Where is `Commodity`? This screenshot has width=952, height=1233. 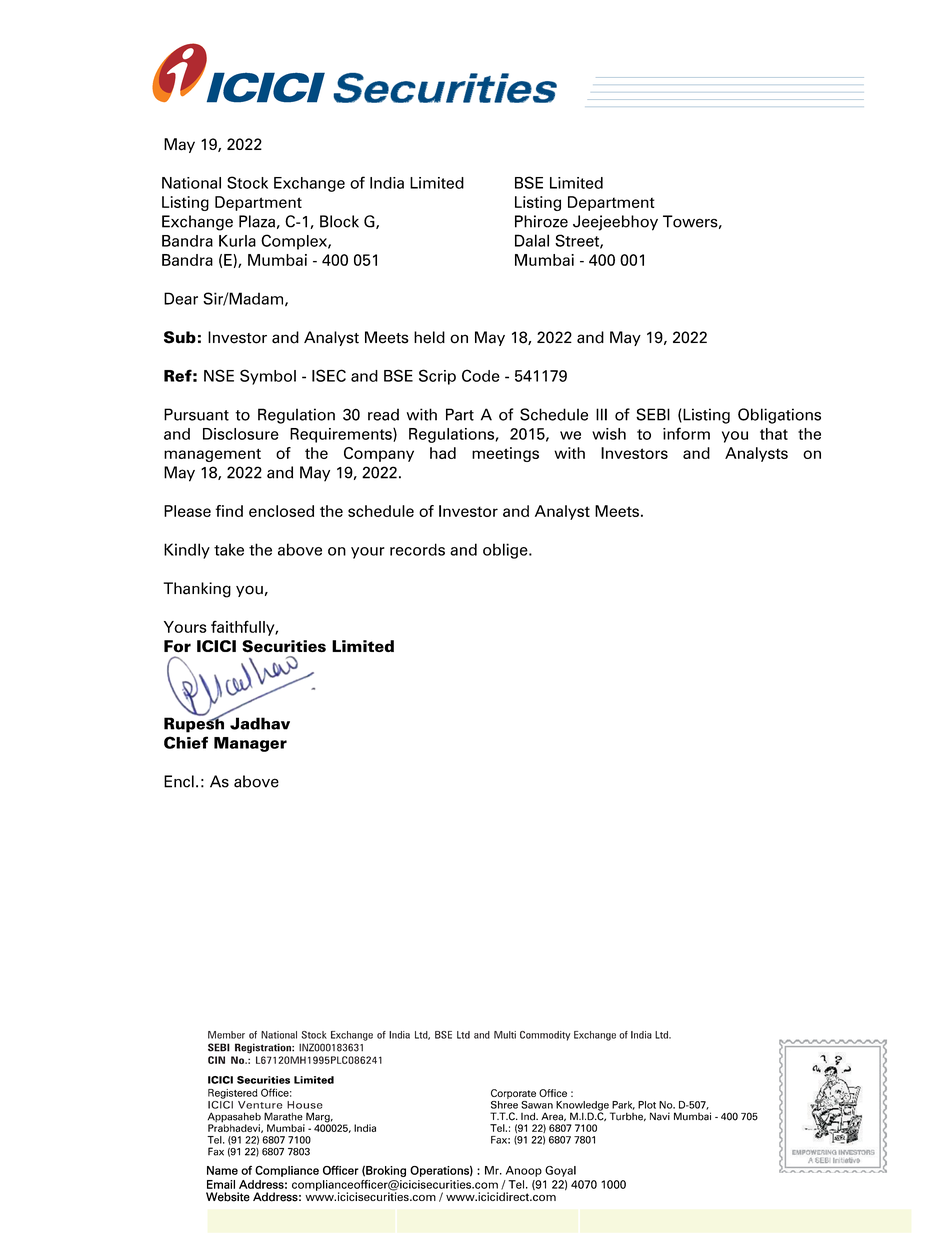
Commodity is located at coordinates (545, 1036).
